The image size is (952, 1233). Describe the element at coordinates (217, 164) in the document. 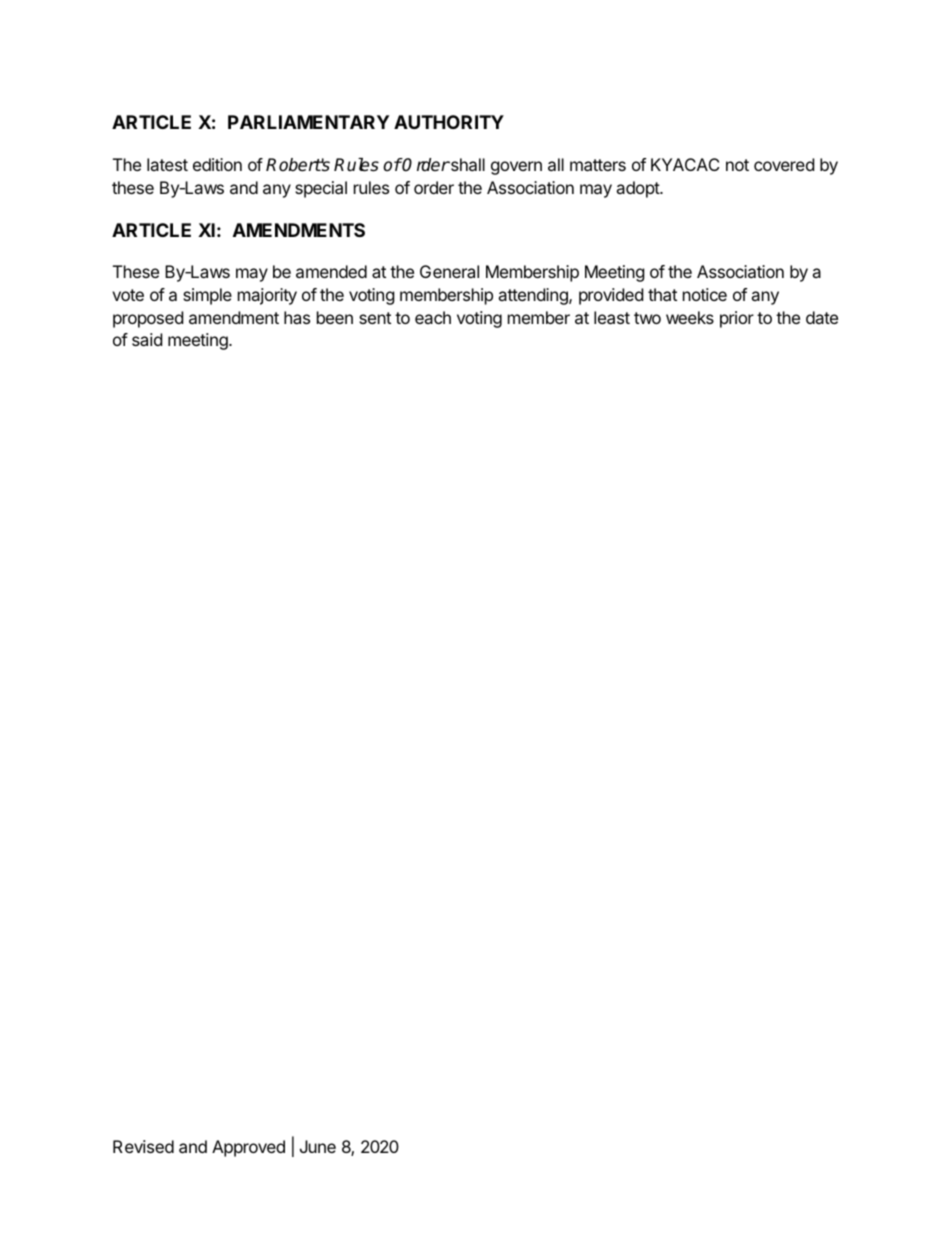

I see `edition` at that location.
